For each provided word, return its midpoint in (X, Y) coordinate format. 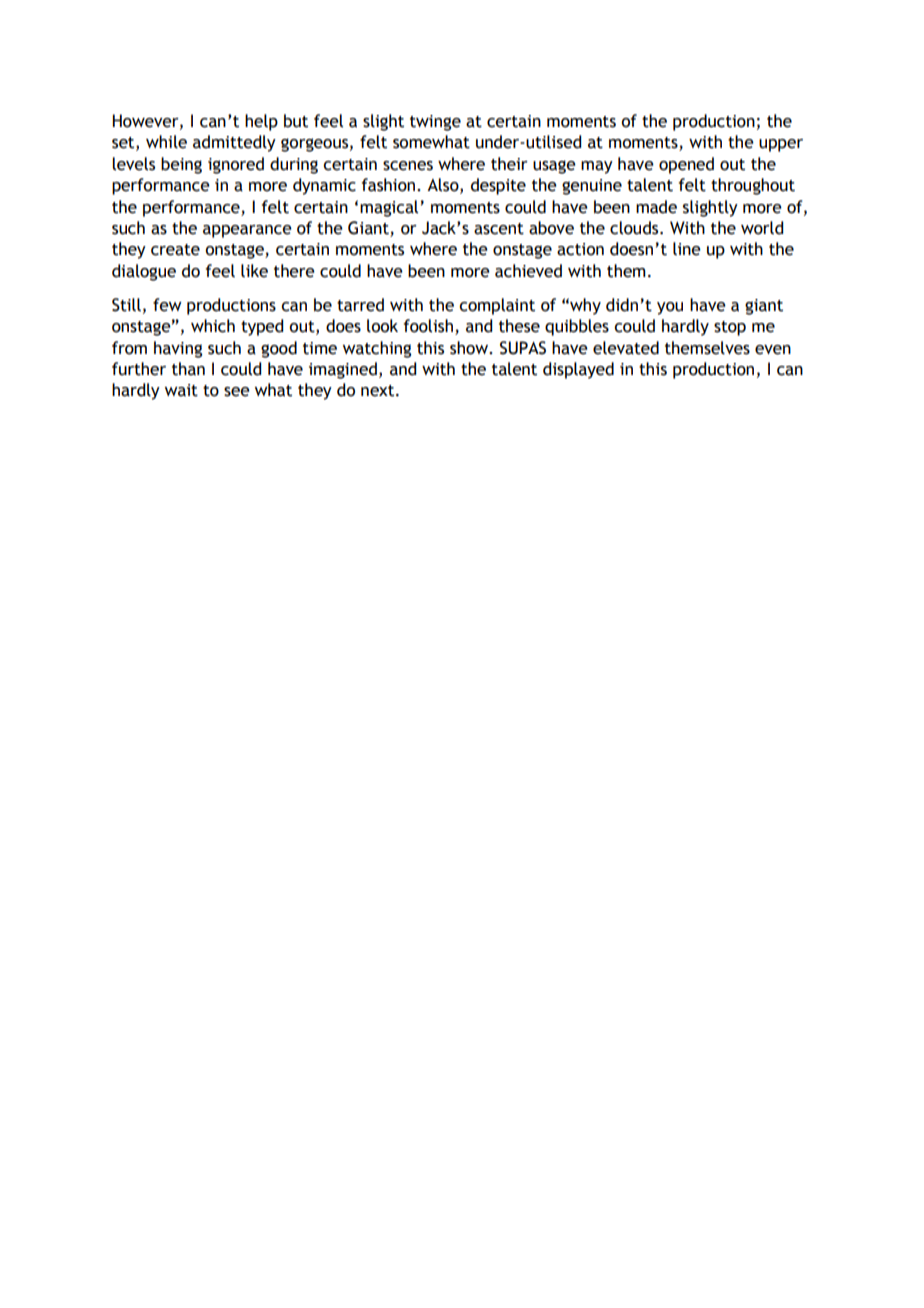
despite (498, 186)
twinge (435, 123)
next (379, 391)
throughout (753, 186)
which (213, 326)
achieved (528, 271)
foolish (428, 326)
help (261, 122)
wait (181, 390)
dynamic (324, 186)
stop (730, 328)
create (175, 250)
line (687, 249)
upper (781, 145)
